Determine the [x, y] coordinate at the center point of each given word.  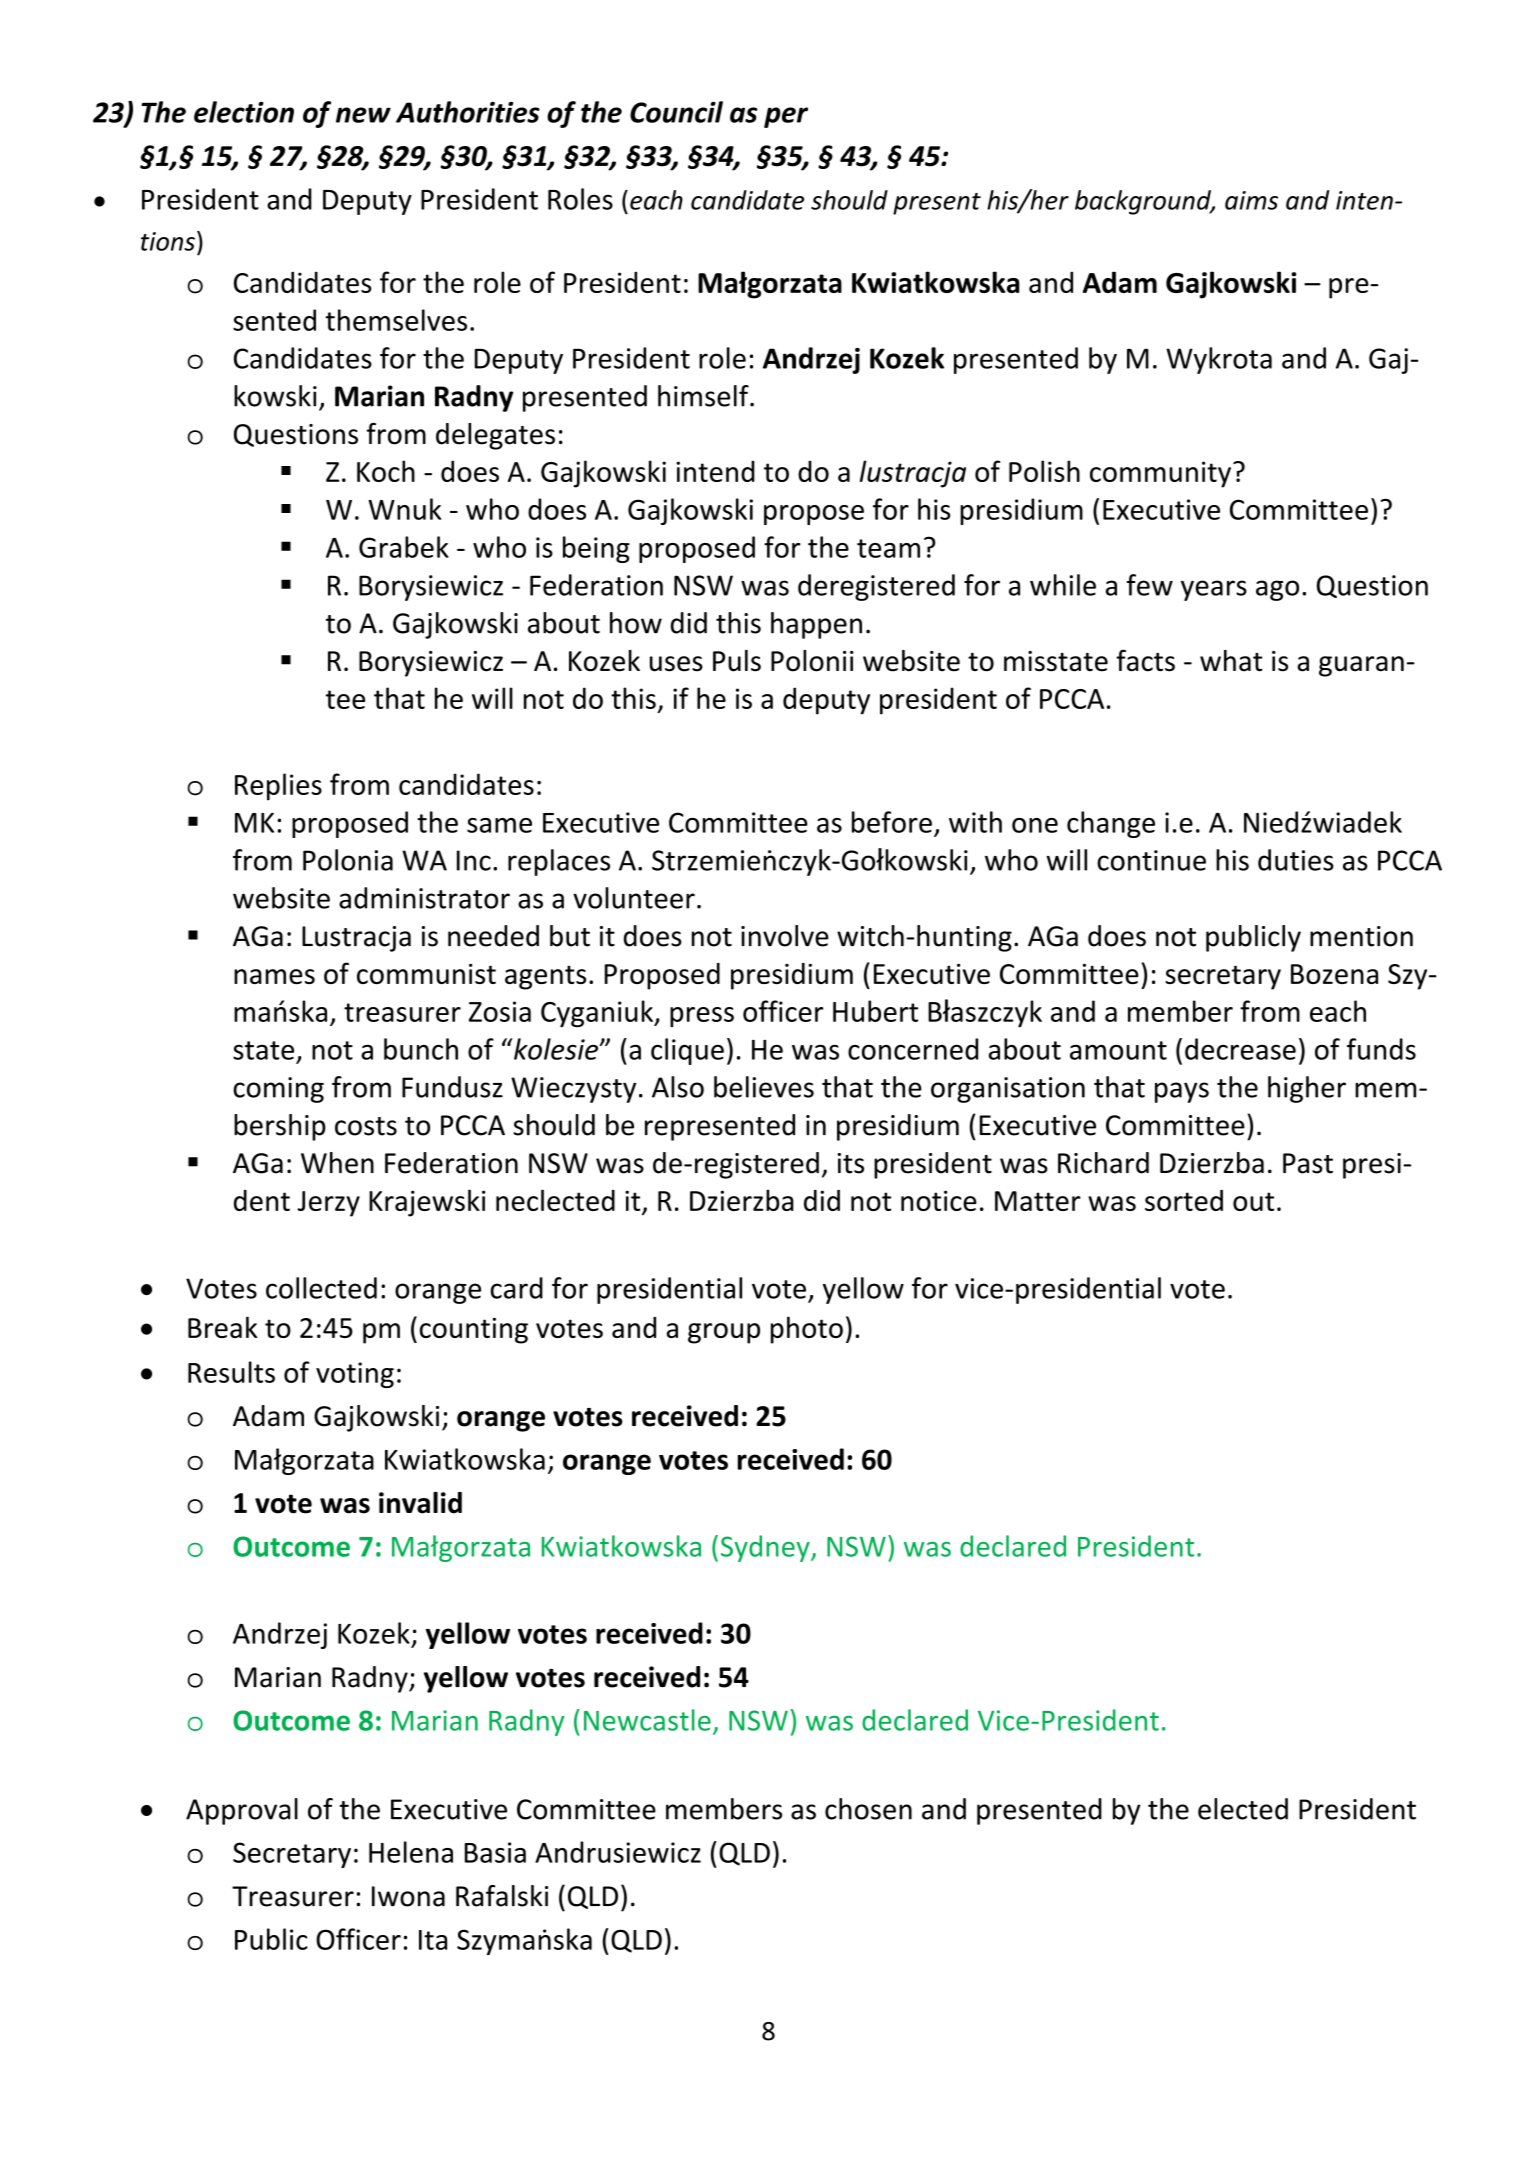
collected [321, 1288]
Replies [278, 787]
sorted [1184, 1200]
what [1231, 661]
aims [1251, 200]
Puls [737, 661]
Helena [411, 1852]
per [786, 117]
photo [807, 1330]
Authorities [468, 112]
